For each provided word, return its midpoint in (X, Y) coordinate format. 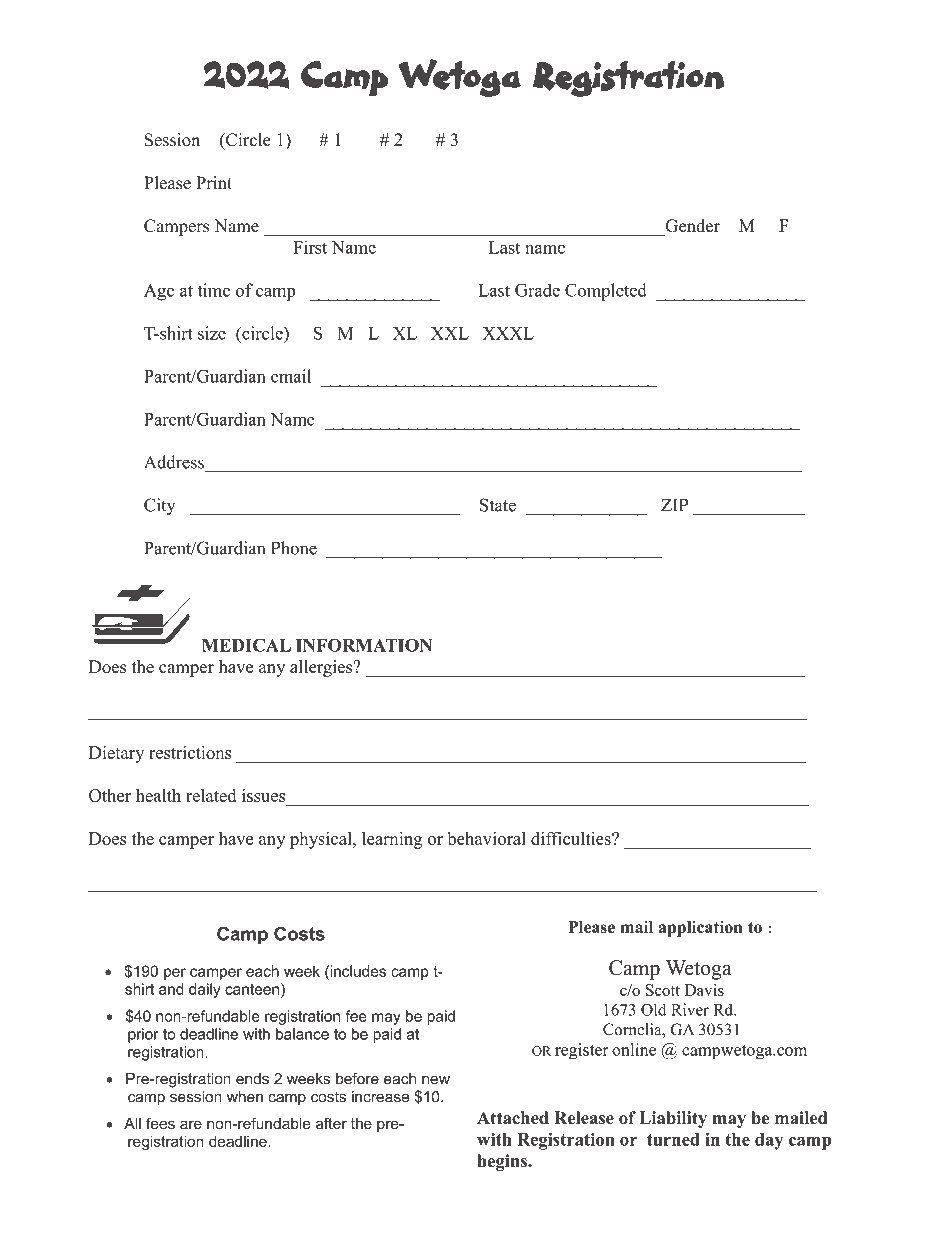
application (700, 929)
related (211, 795)
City (159, 507)
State (498, 505)
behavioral (486, 838)
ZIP (675, 505)
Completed (606, 292)
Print (214, 182)
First (310, 247)
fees (160, 1123)
